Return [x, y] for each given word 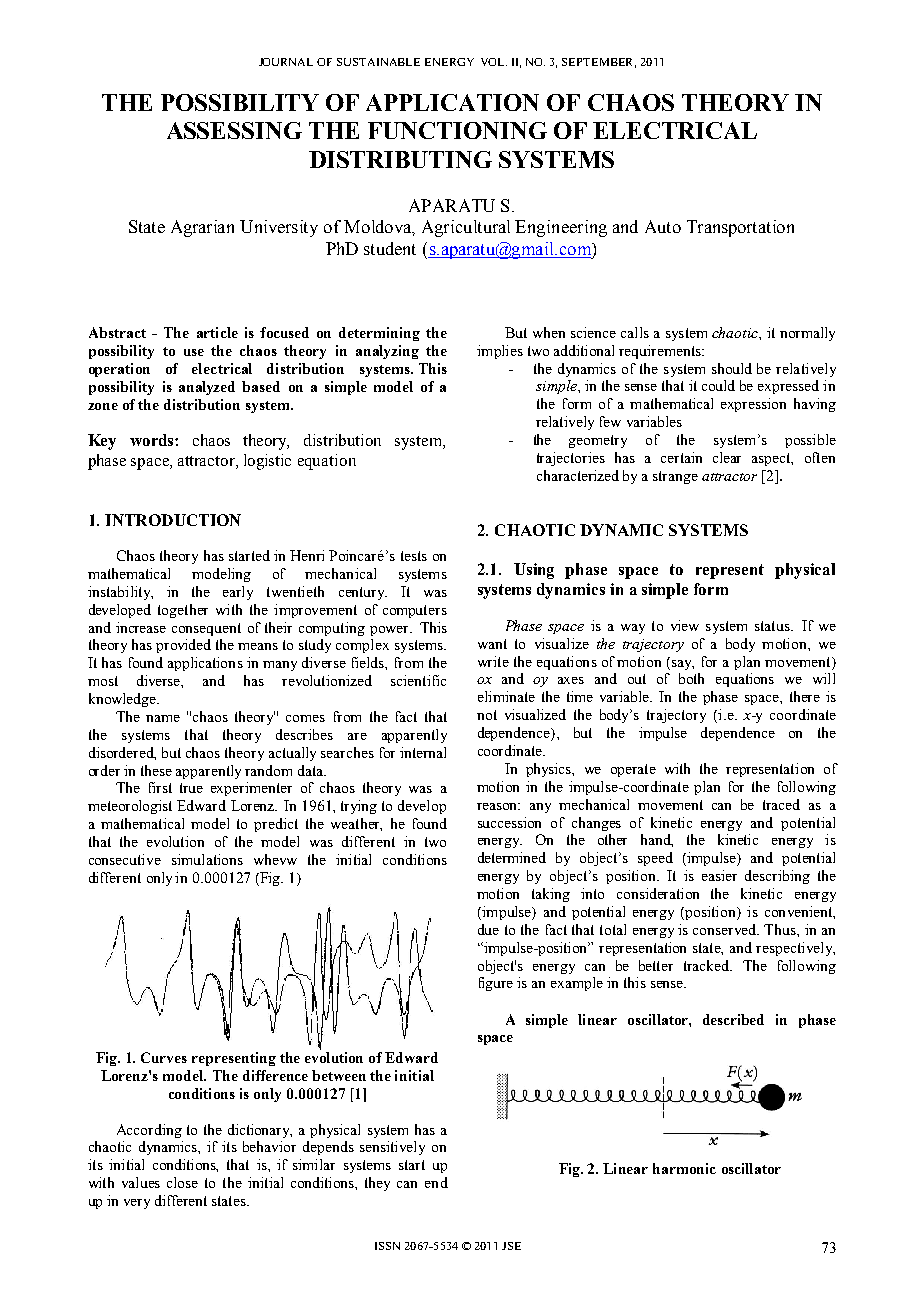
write [493, 661]
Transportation [740, 228]
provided [183, 646]
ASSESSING [234, 130]
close [182, 1182]
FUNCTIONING [457, 130]
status [773, 626]
